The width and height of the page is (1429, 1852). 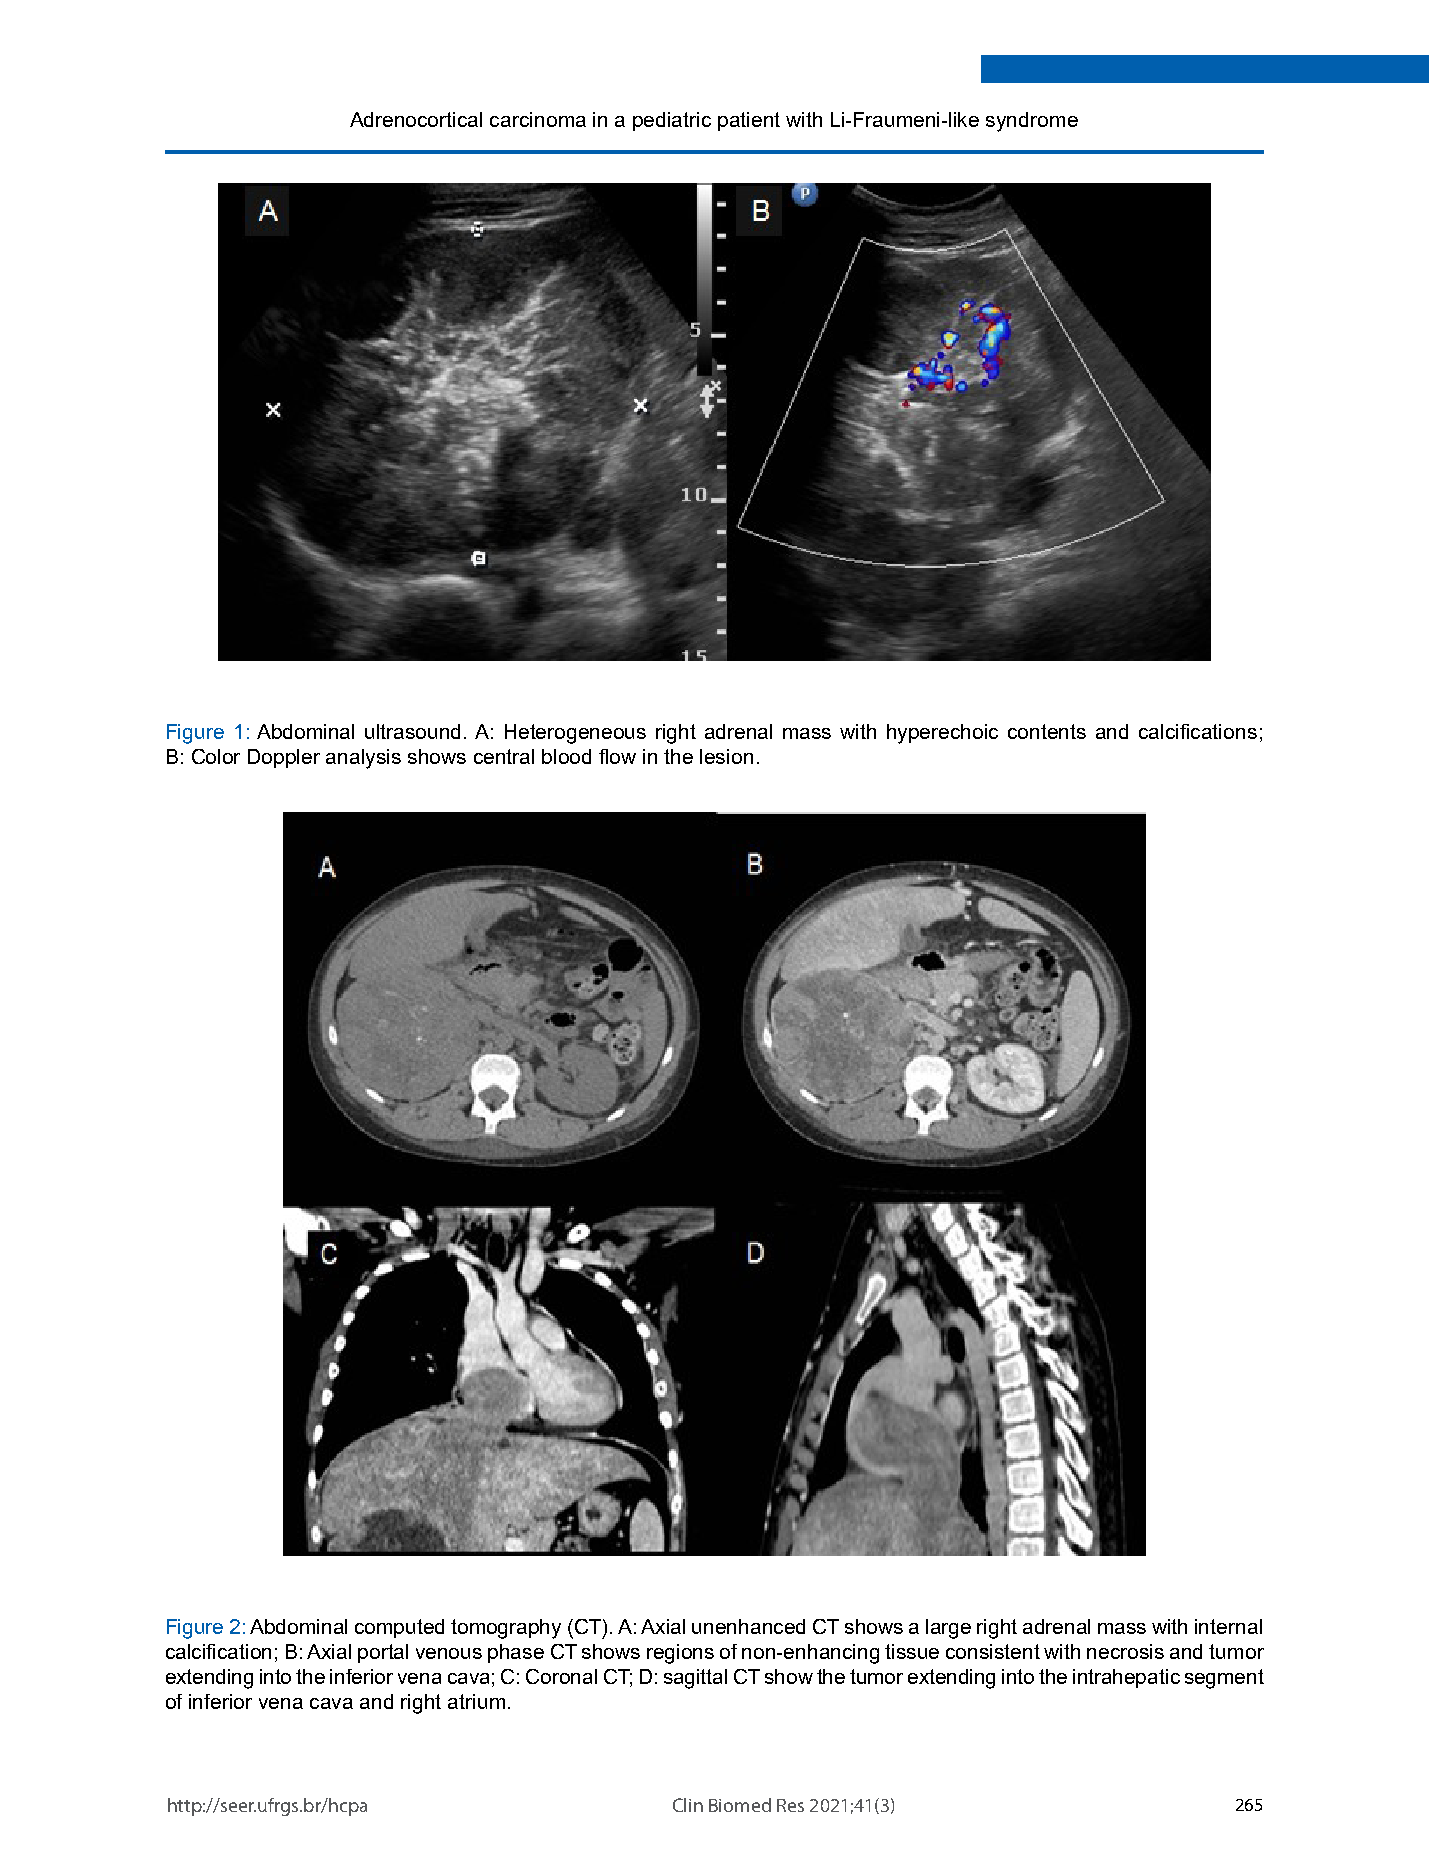 What do you see at coordinates (680, 1654) in the page?
I see `regions` at bounding box center [680, 1654].
